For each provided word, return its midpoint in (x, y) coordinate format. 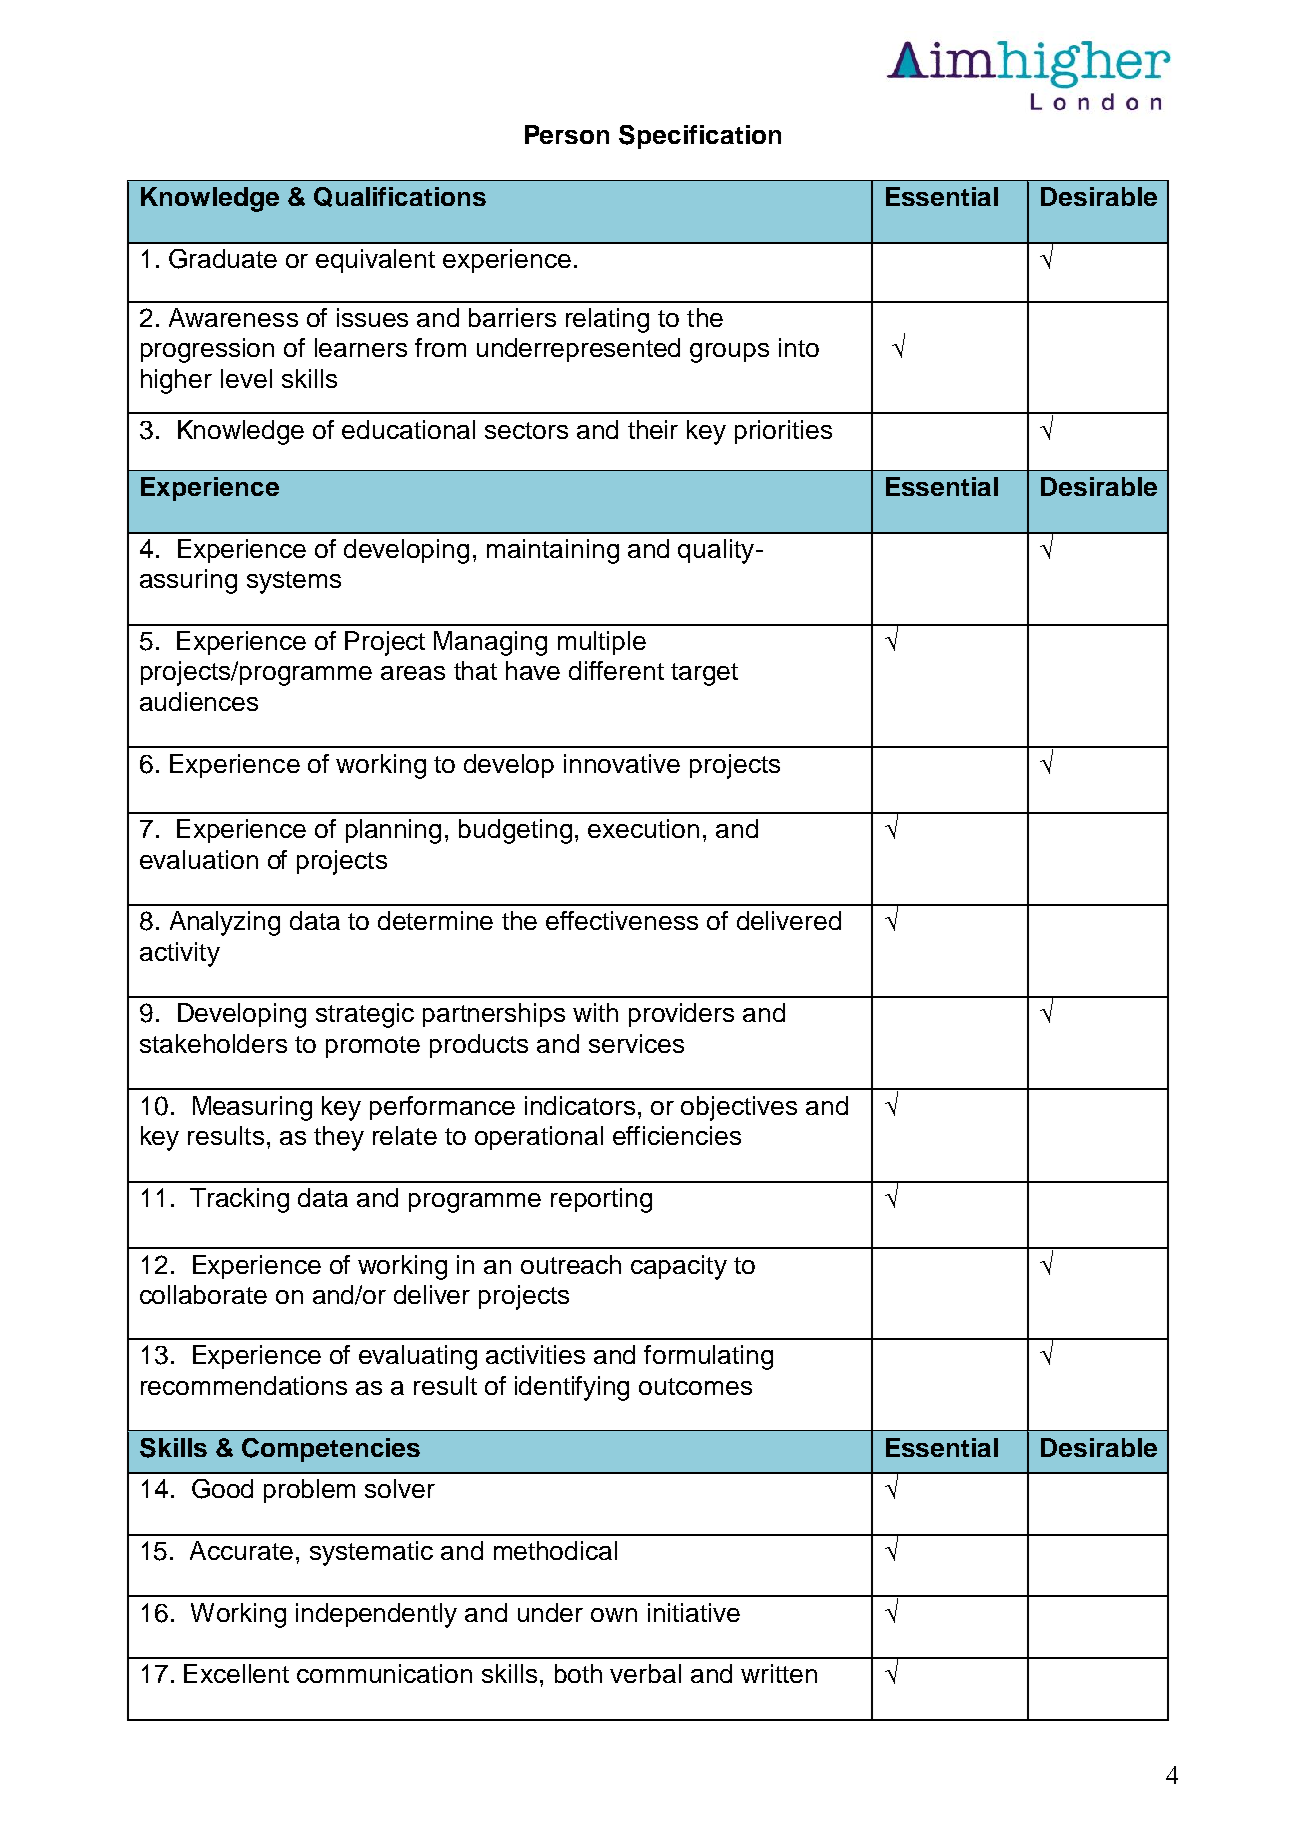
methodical (555, 1550)
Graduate (223, 259)
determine (435, 920)
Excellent (236, 1673)
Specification (700, 137)
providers (681, 1015)
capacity (679, 1267)
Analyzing (225, 923)
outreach (571, 1264)
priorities (783, 432)
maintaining (553, 551)
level (246, 378)
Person (567, 134)
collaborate (203, 1294)
